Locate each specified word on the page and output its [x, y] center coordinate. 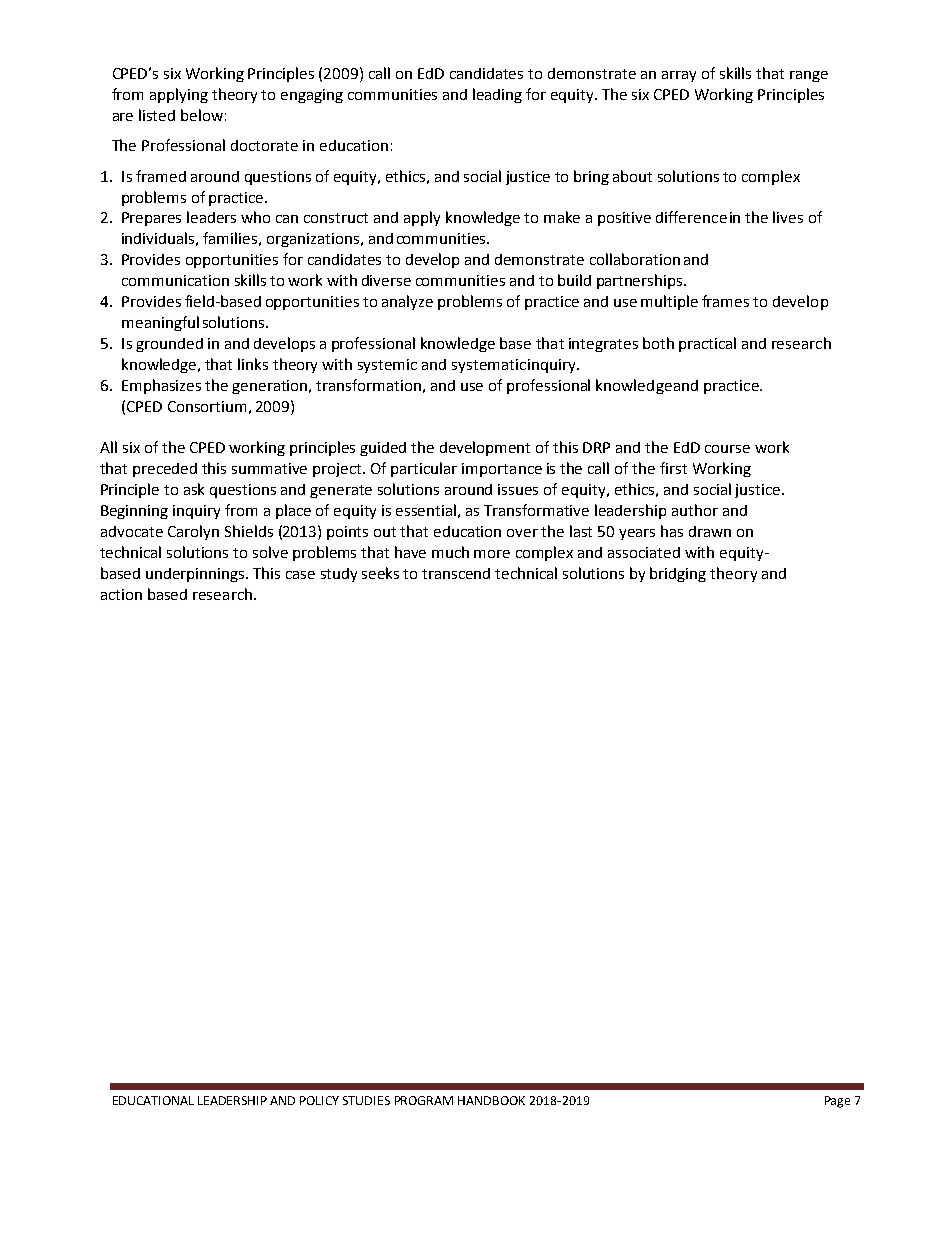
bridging [678, 574]
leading [497, 95]
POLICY [319, 1100]
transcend [456, 573]
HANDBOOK [491, 1100]
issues [518, 489]
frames [725, 301]
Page [837, 1102]
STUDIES [366, 1100]
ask [194, 489]
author [695, 510]
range [809, 76]
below [202, 115]
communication [175, 280]
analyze [407, 302]
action [121, 594]
